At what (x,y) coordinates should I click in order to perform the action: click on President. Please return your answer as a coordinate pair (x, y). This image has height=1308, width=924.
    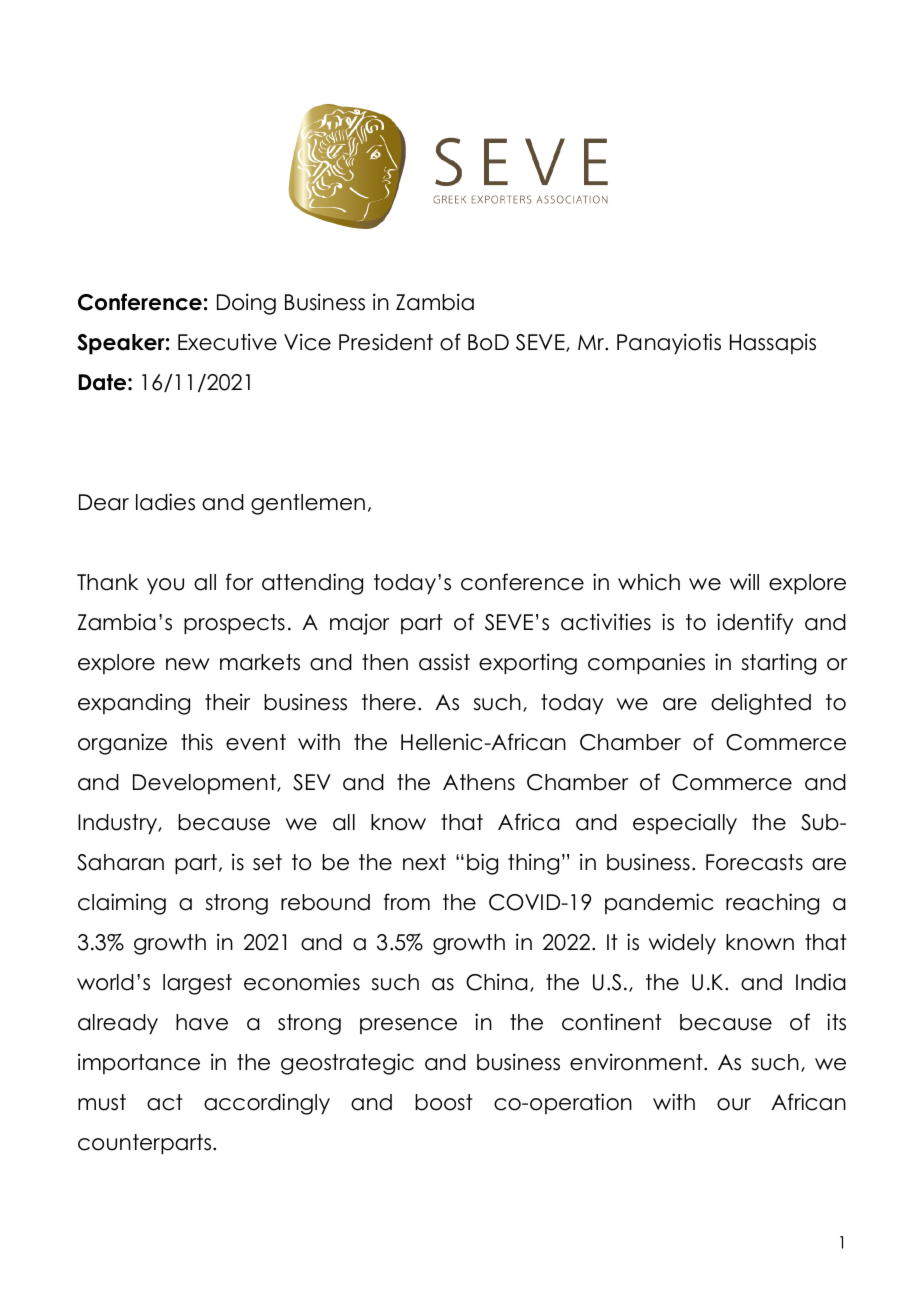
    Looking at the image, I should click on (386, 342).
